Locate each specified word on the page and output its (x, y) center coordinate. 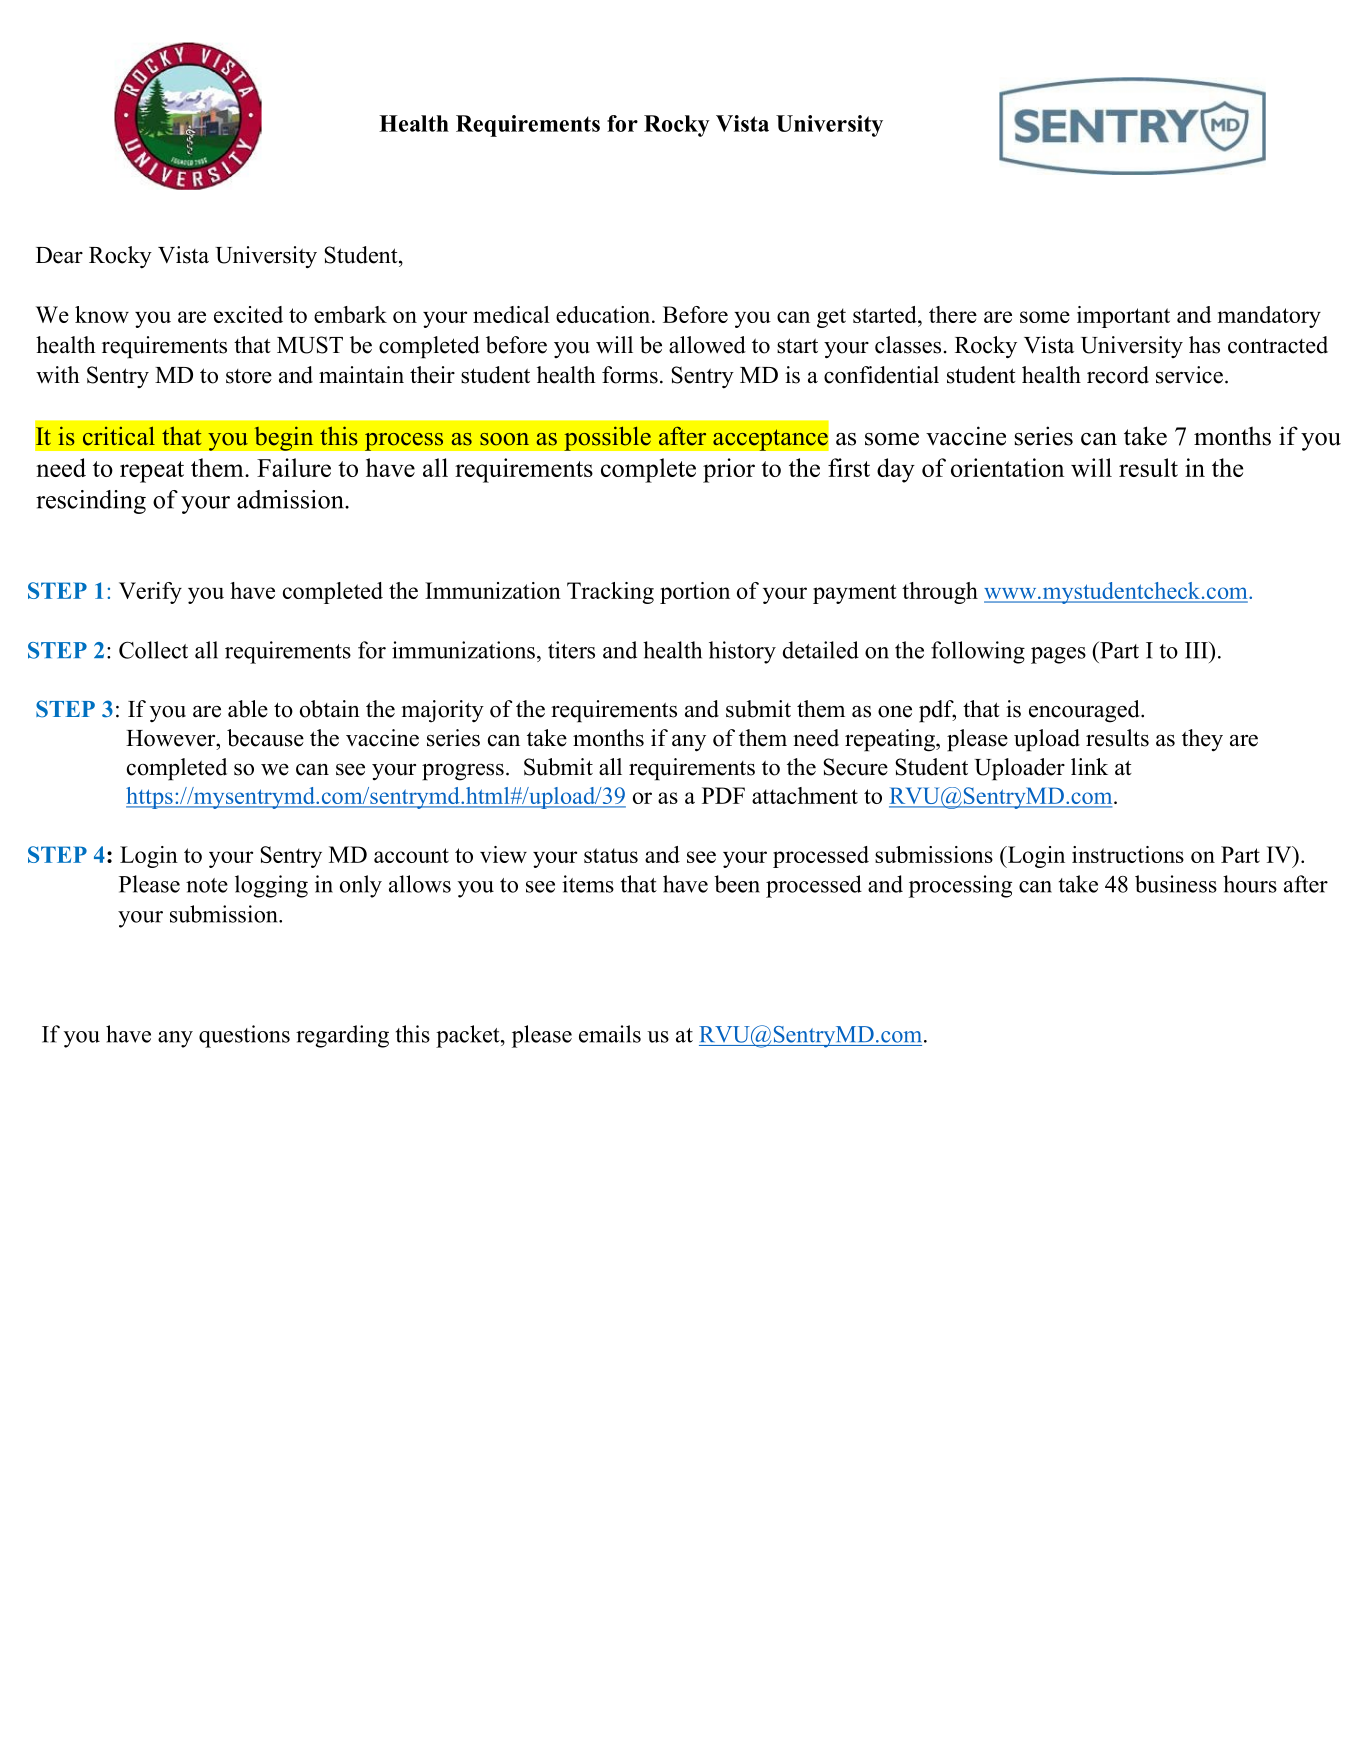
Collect (153, 650)
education (604, 314)
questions (244, 1036)
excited (248, 314)
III (1197, 650)
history (742, 652)
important (1123, 317)
